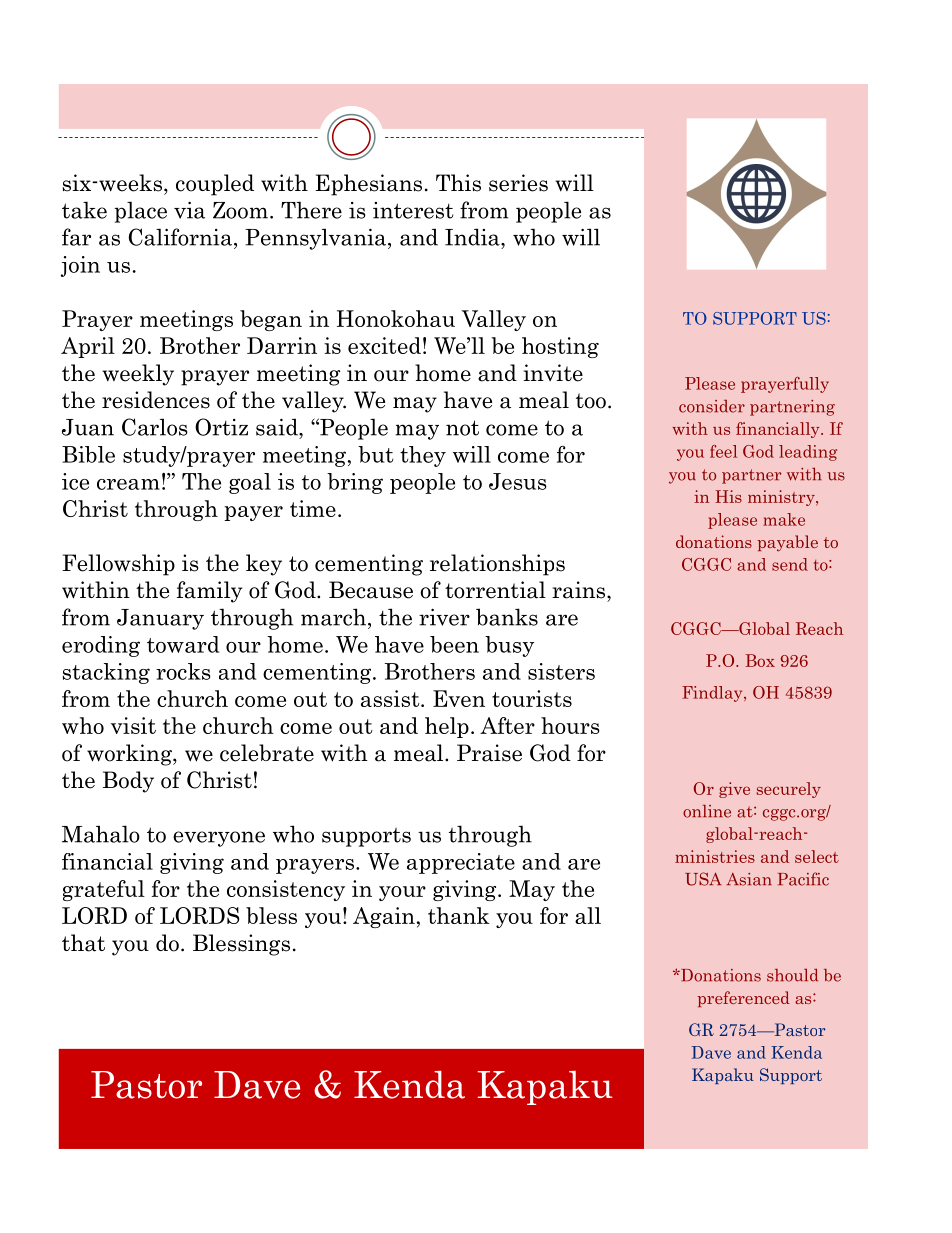 The width and height of the document is (952, 1233). I want to click on that, so click(83, 943).
